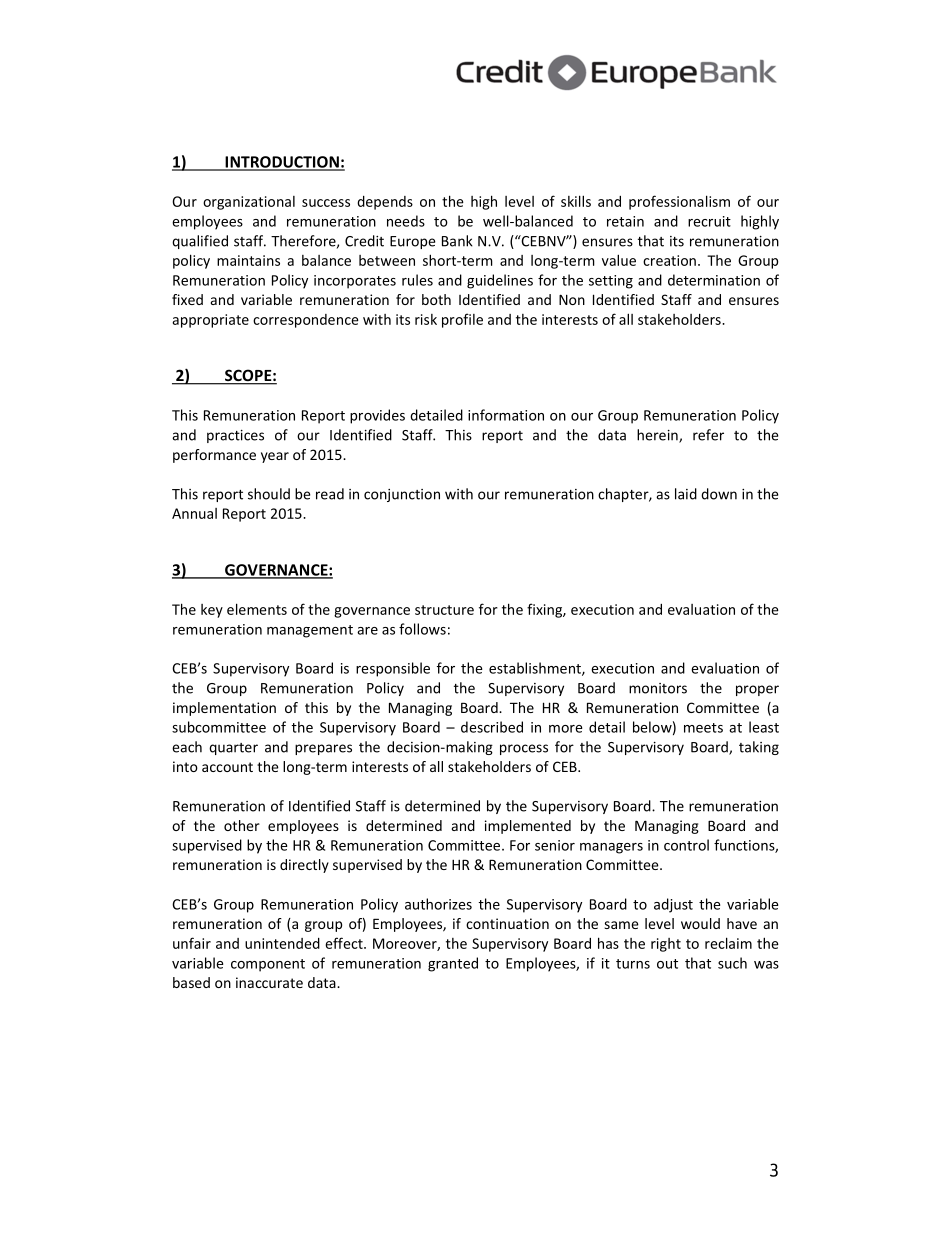 This document has height=1233, width=952. Describe the element at coordinates (268, 965) in the document. I see `component` at that location.
